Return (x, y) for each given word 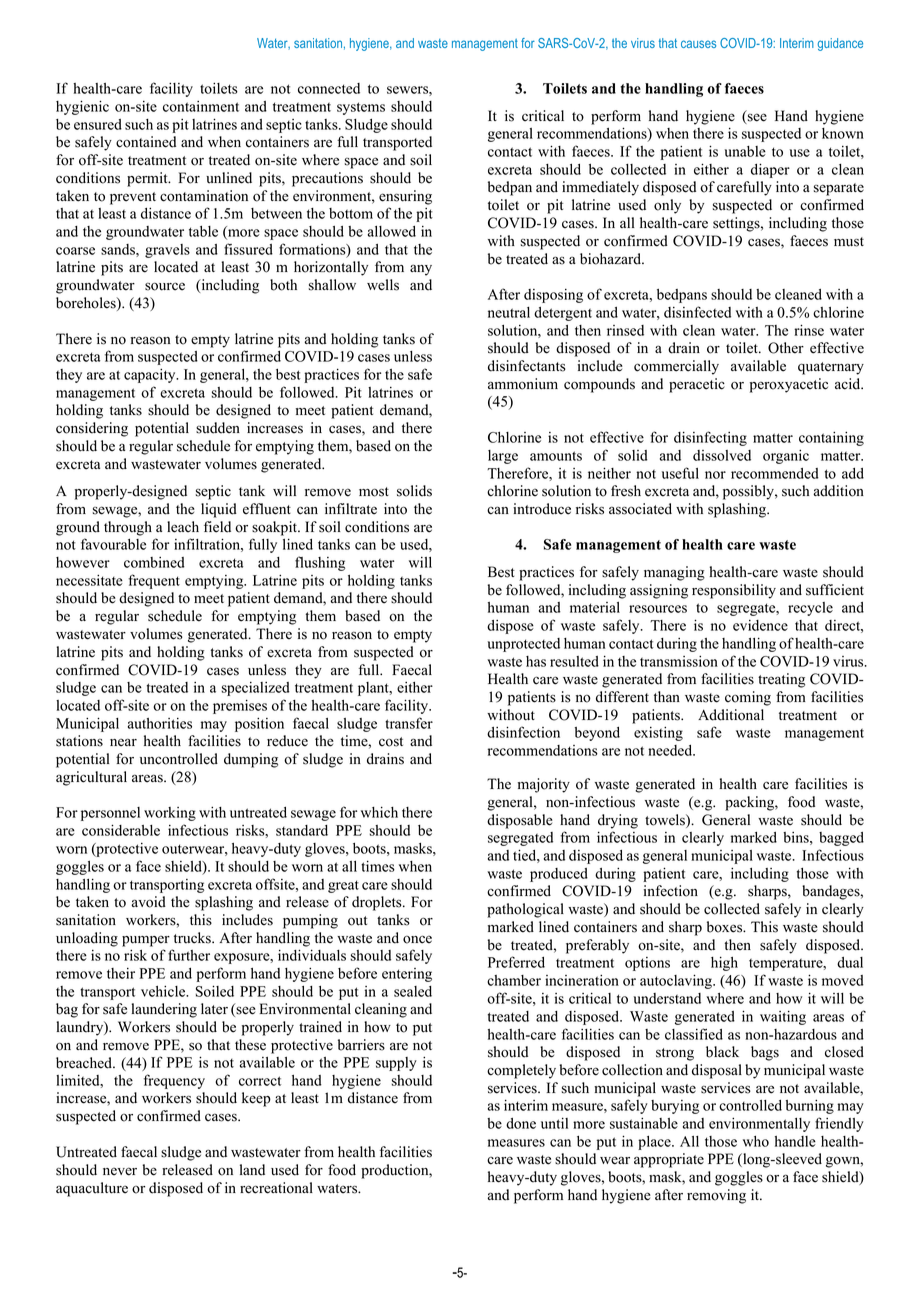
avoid (148, 902)
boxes (726, 927)
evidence (760, 625)
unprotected (524, 645)
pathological (525, 910)
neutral (509, 312)
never (120, 1171)
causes (698, 44)
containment (201, 106)
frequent (154, 581)
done (521, 1123)
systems (361, 108)
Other (786, 348)
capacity (151, 375)
